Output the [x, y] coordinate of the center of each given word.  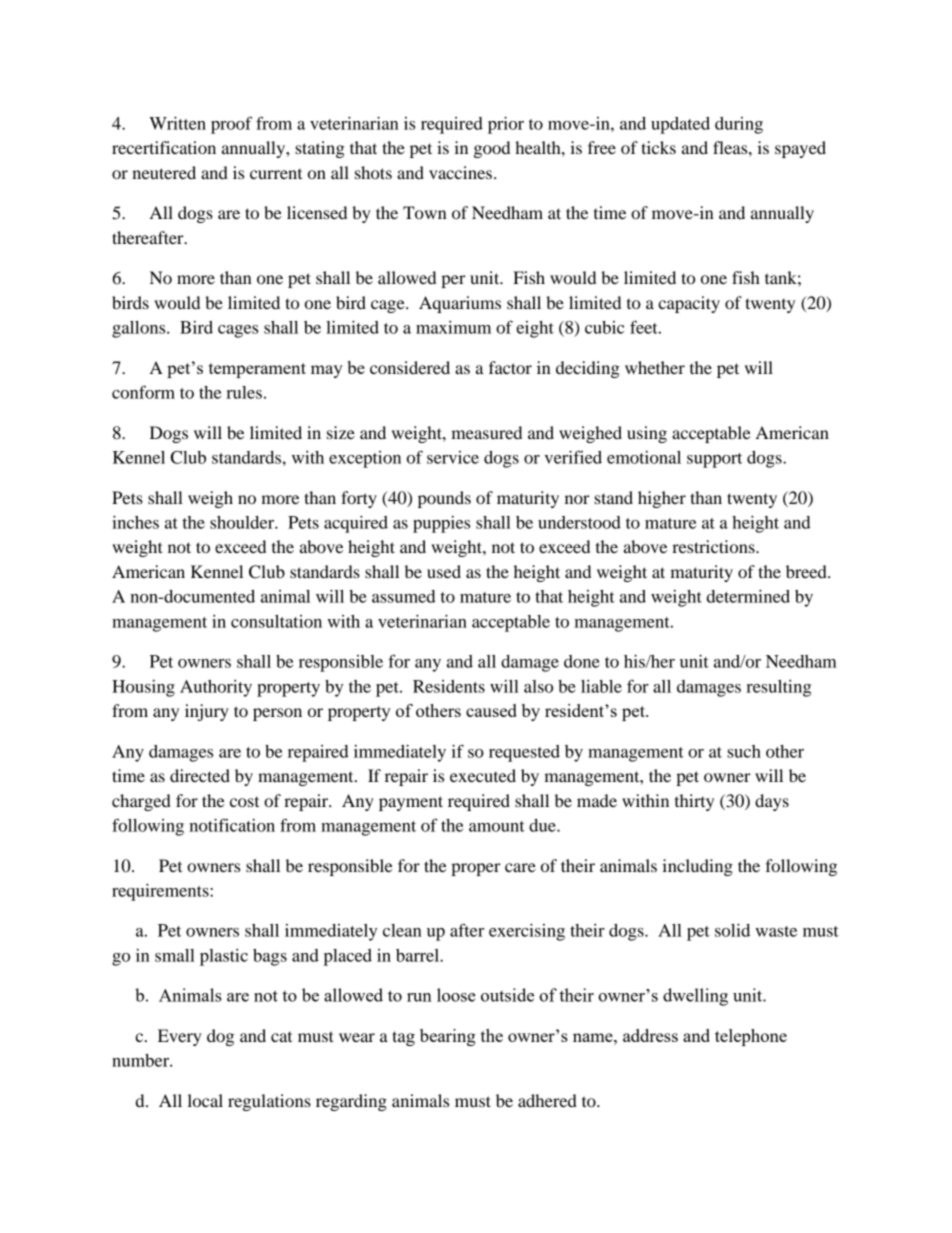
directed [200, 775]
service [453, 457]
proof [231, 125]
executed [483, 775]
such [744, 751]
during [739, 125]
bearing [448, 1037]
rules [244, 392]
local [205, 1100]
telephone [751, 1037]
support [714, 460]
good [492, 149]
